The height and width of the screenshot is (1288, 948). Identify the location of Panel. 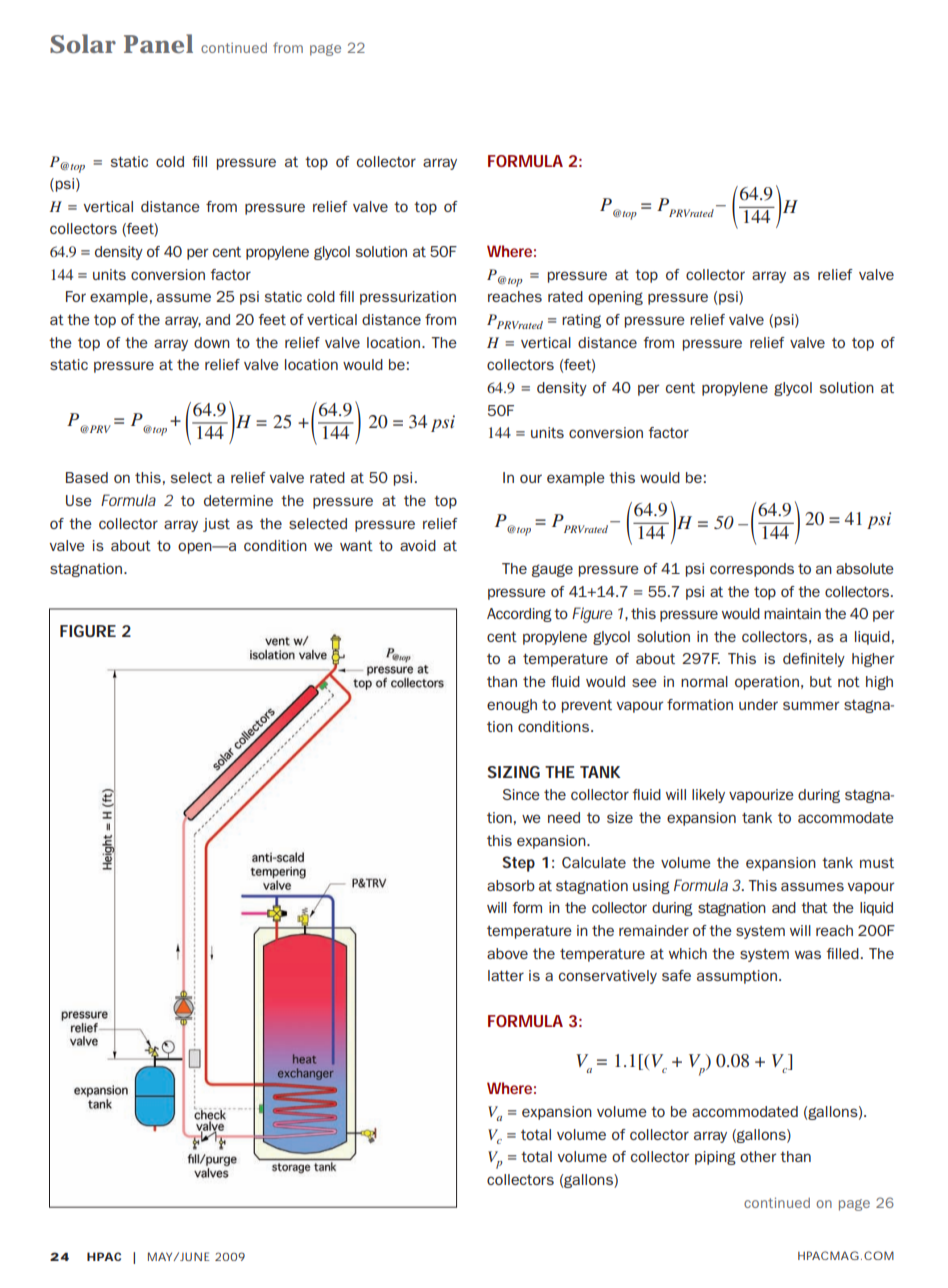
(158, 43).
